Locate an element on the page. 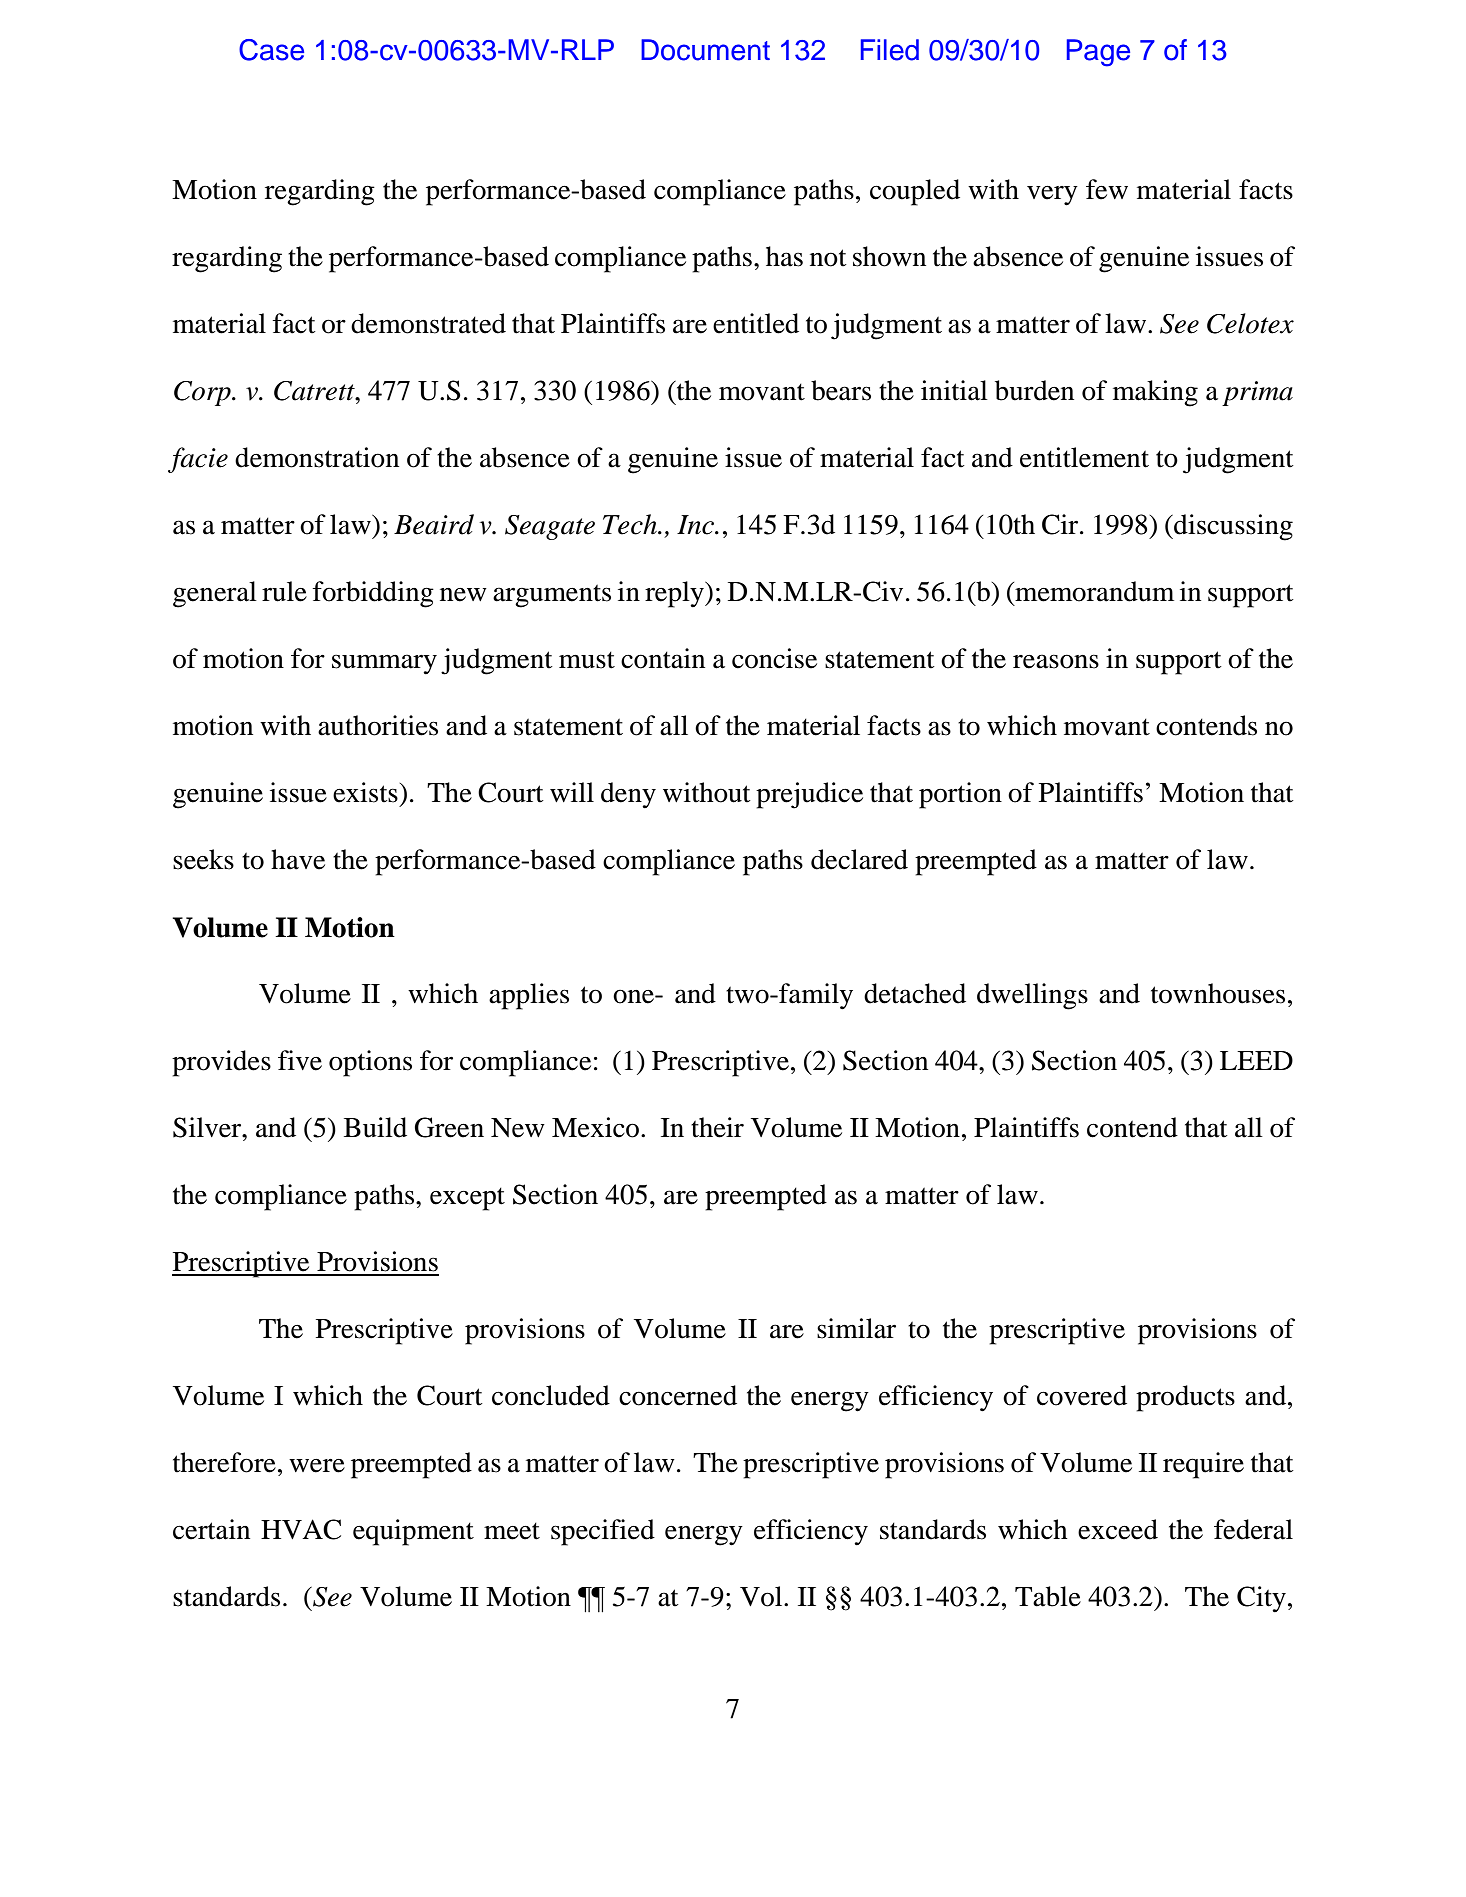 This document has height=1897, width=1466. reply is located at coordinates (675, 594).
